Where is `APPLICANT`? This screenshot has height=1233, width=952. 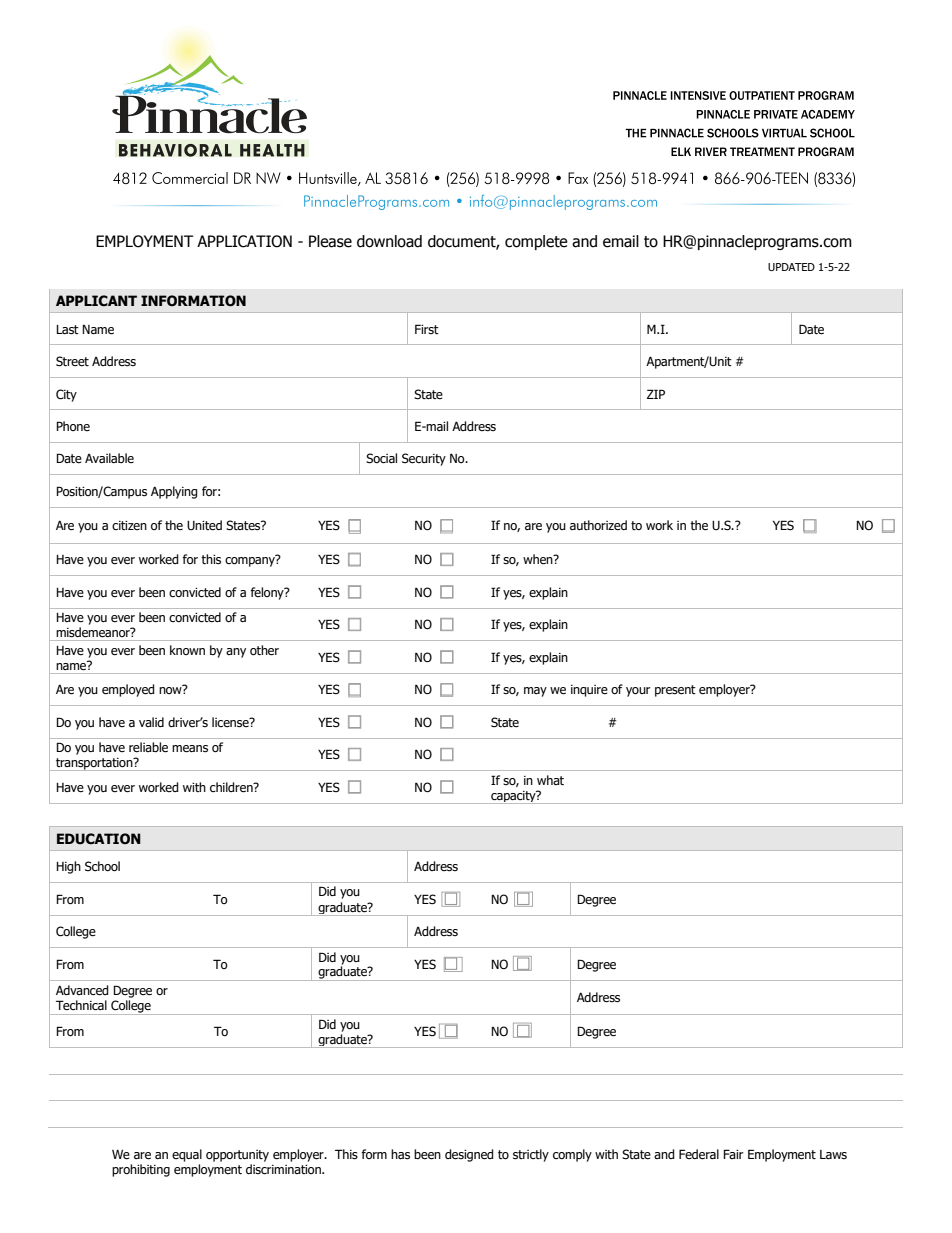
APPLICANT is located at coordinates (96, 301).
